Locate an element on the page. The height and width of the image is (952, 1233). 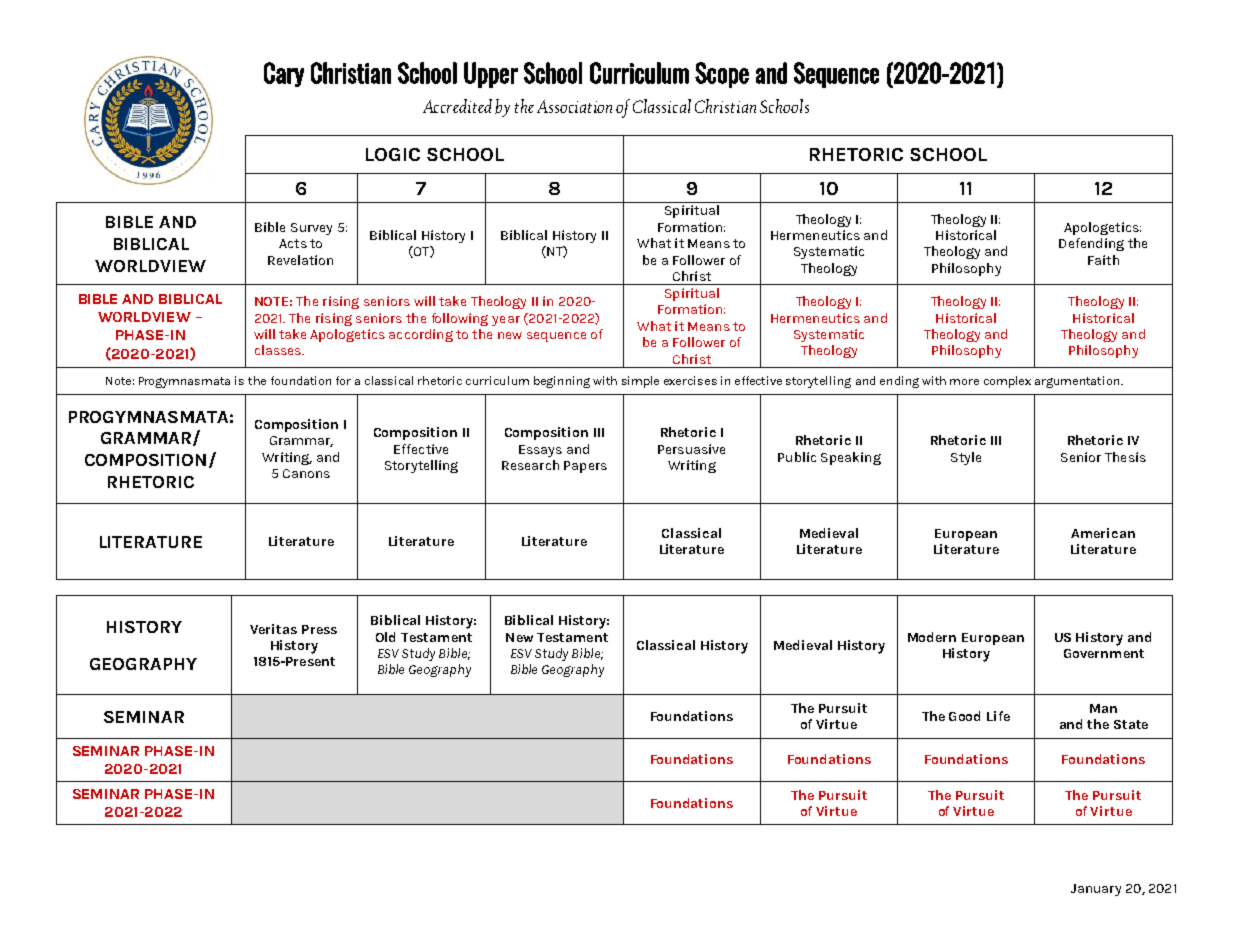
Canons is located at coordinates (306, 473).
